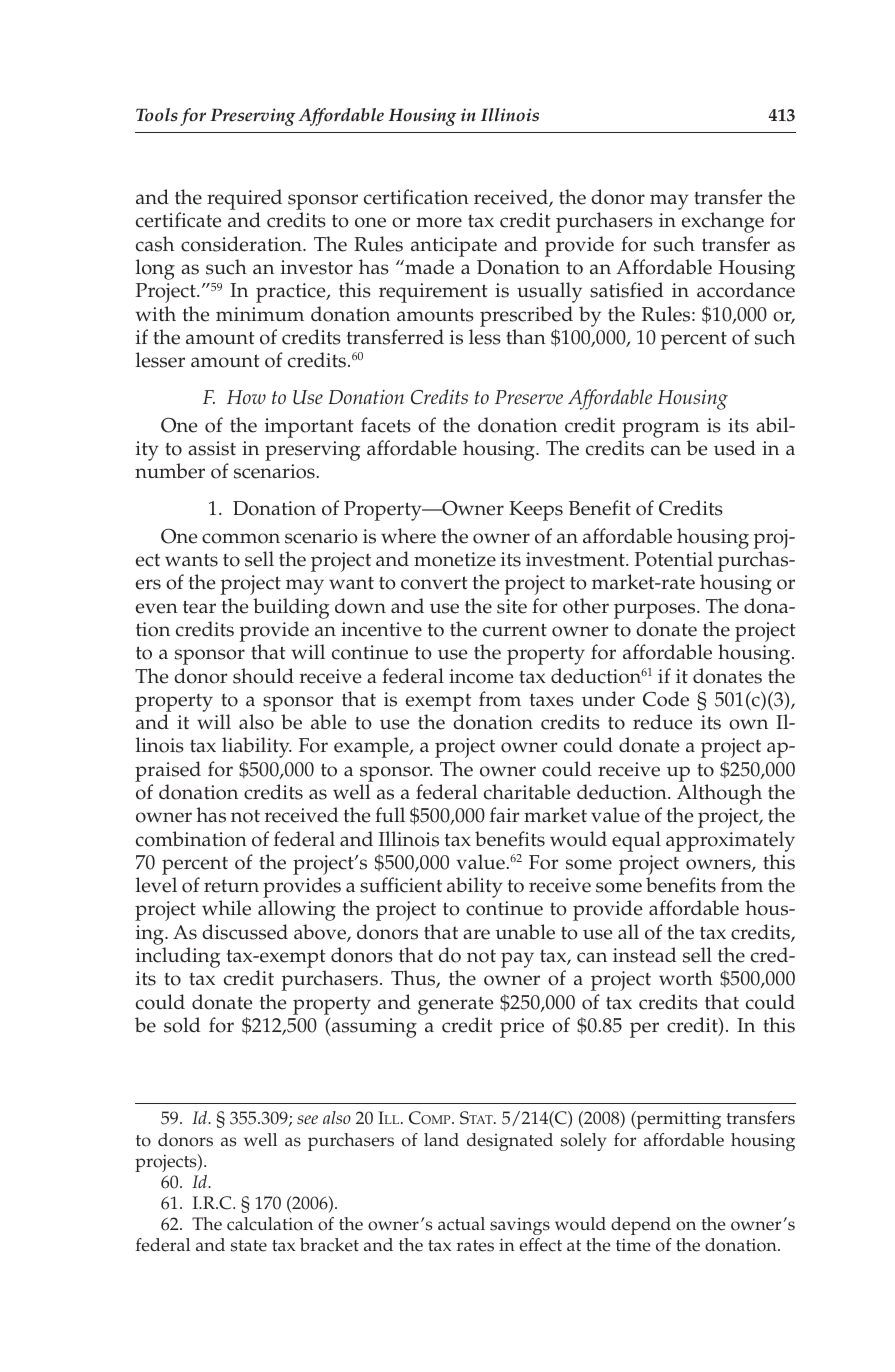 The height and width of the document is (1372, 895). What do you see at coordinates (723, 222) in the document?
I see `exchange` at bounding box center [723, 222].
